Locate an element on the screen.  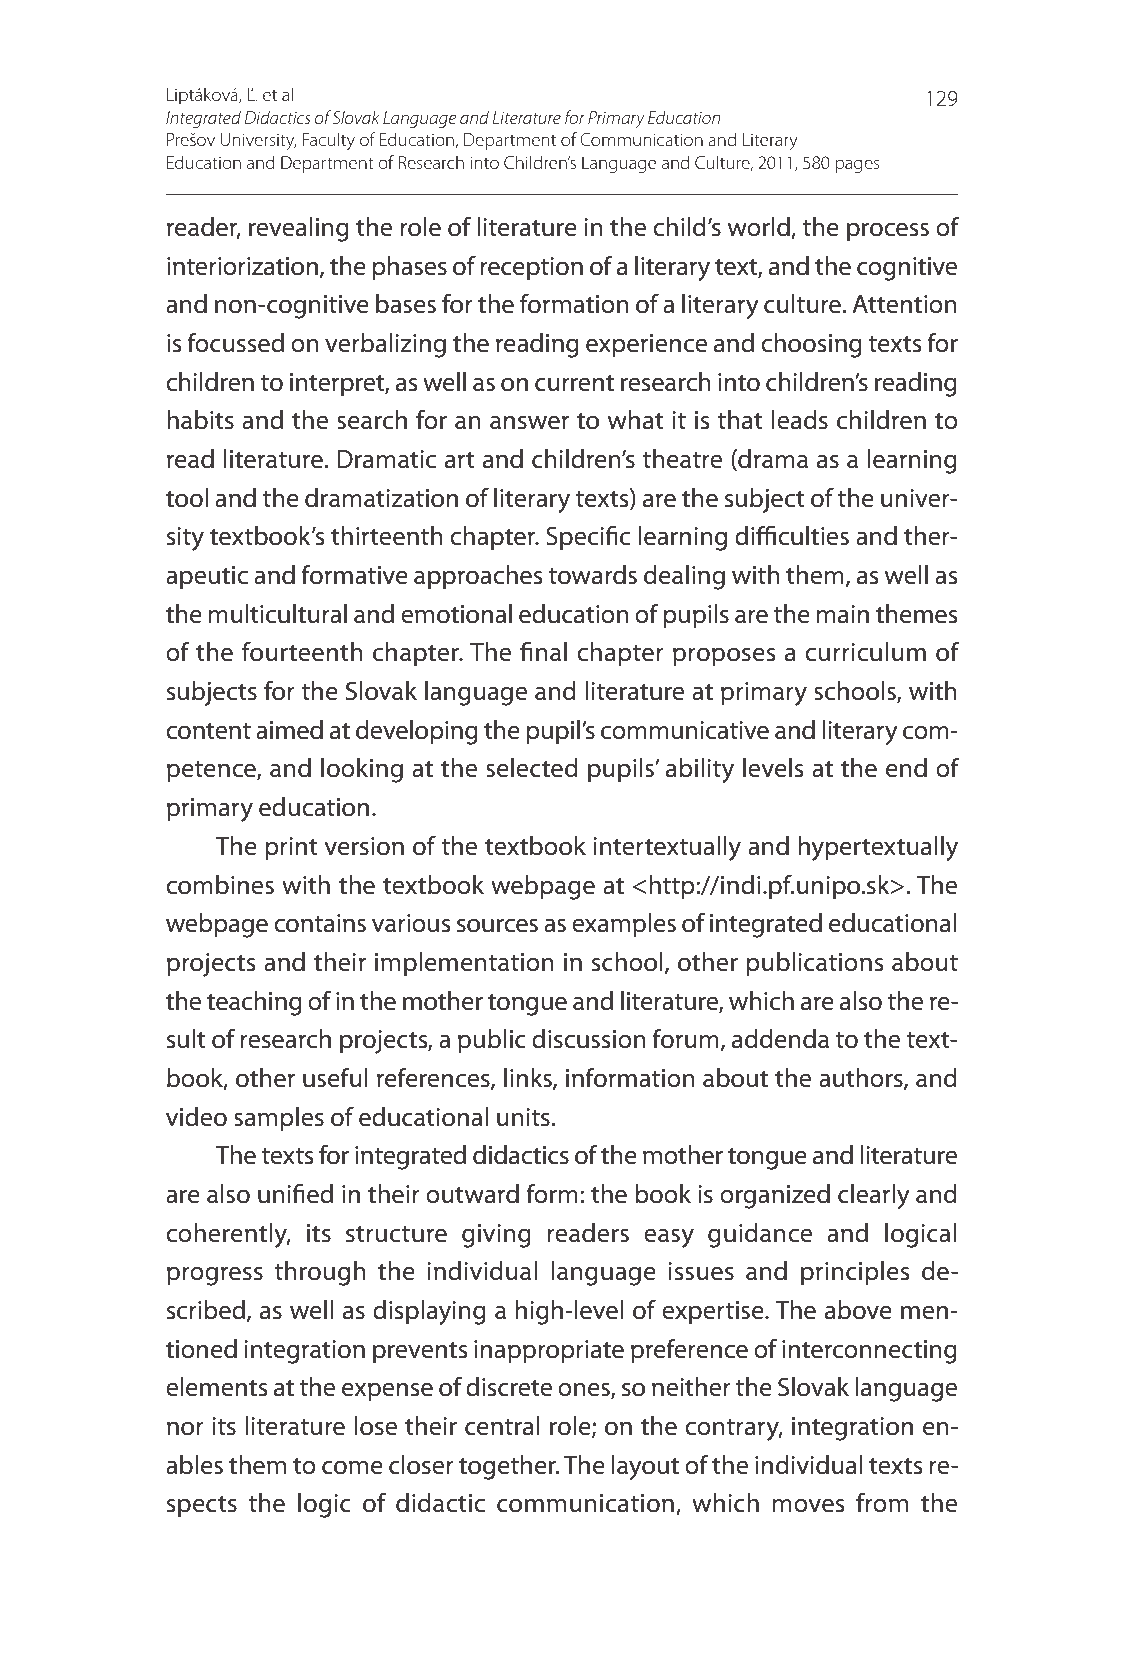
aimed is located at coordinates (289, 730).
